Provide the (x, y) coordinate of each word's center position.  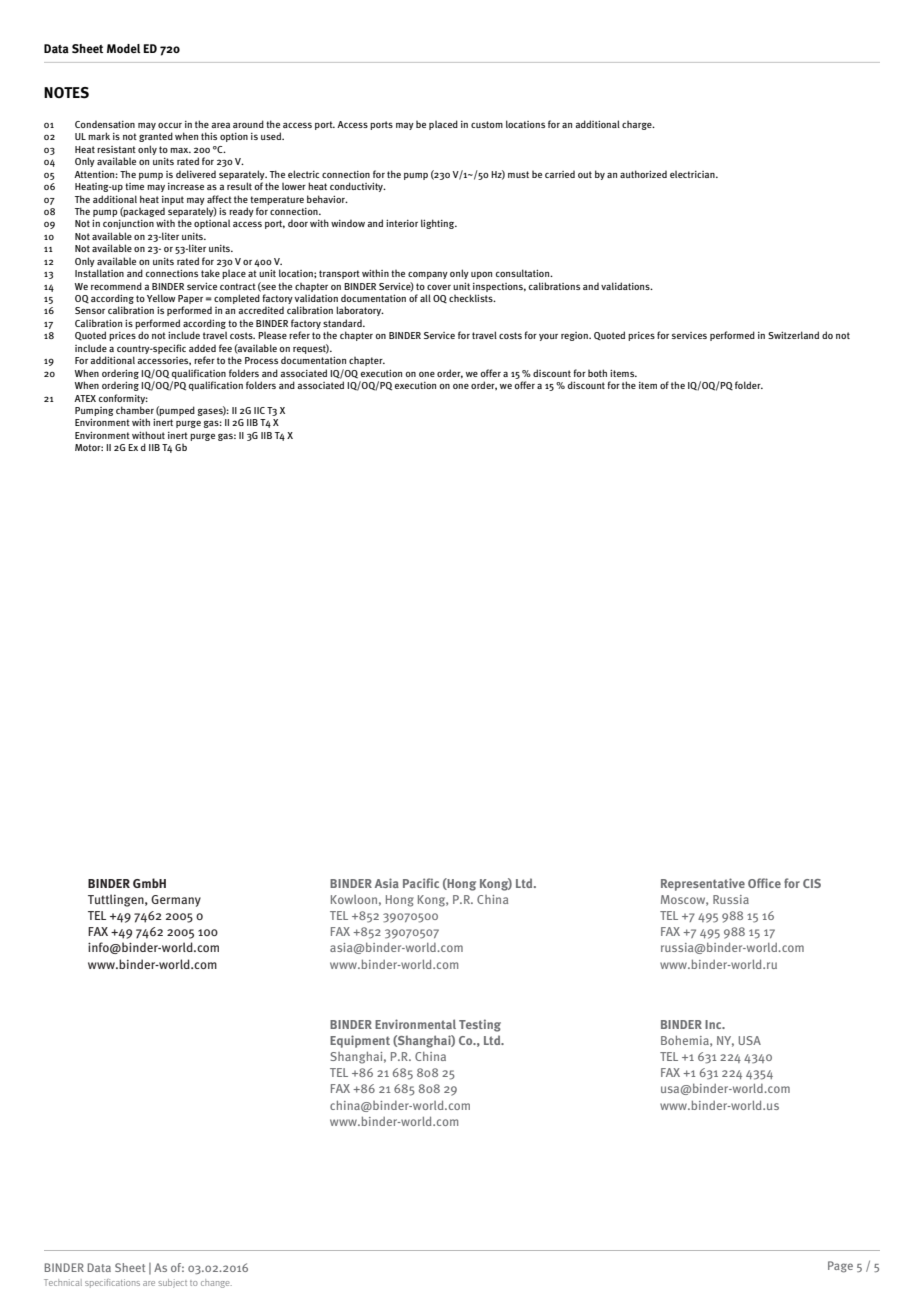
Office (764, 883)
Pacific (421, 883)
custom (487, 124)
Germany (176, 901)
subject (172, 1283)
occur (170, 125)
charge (638, 125)
